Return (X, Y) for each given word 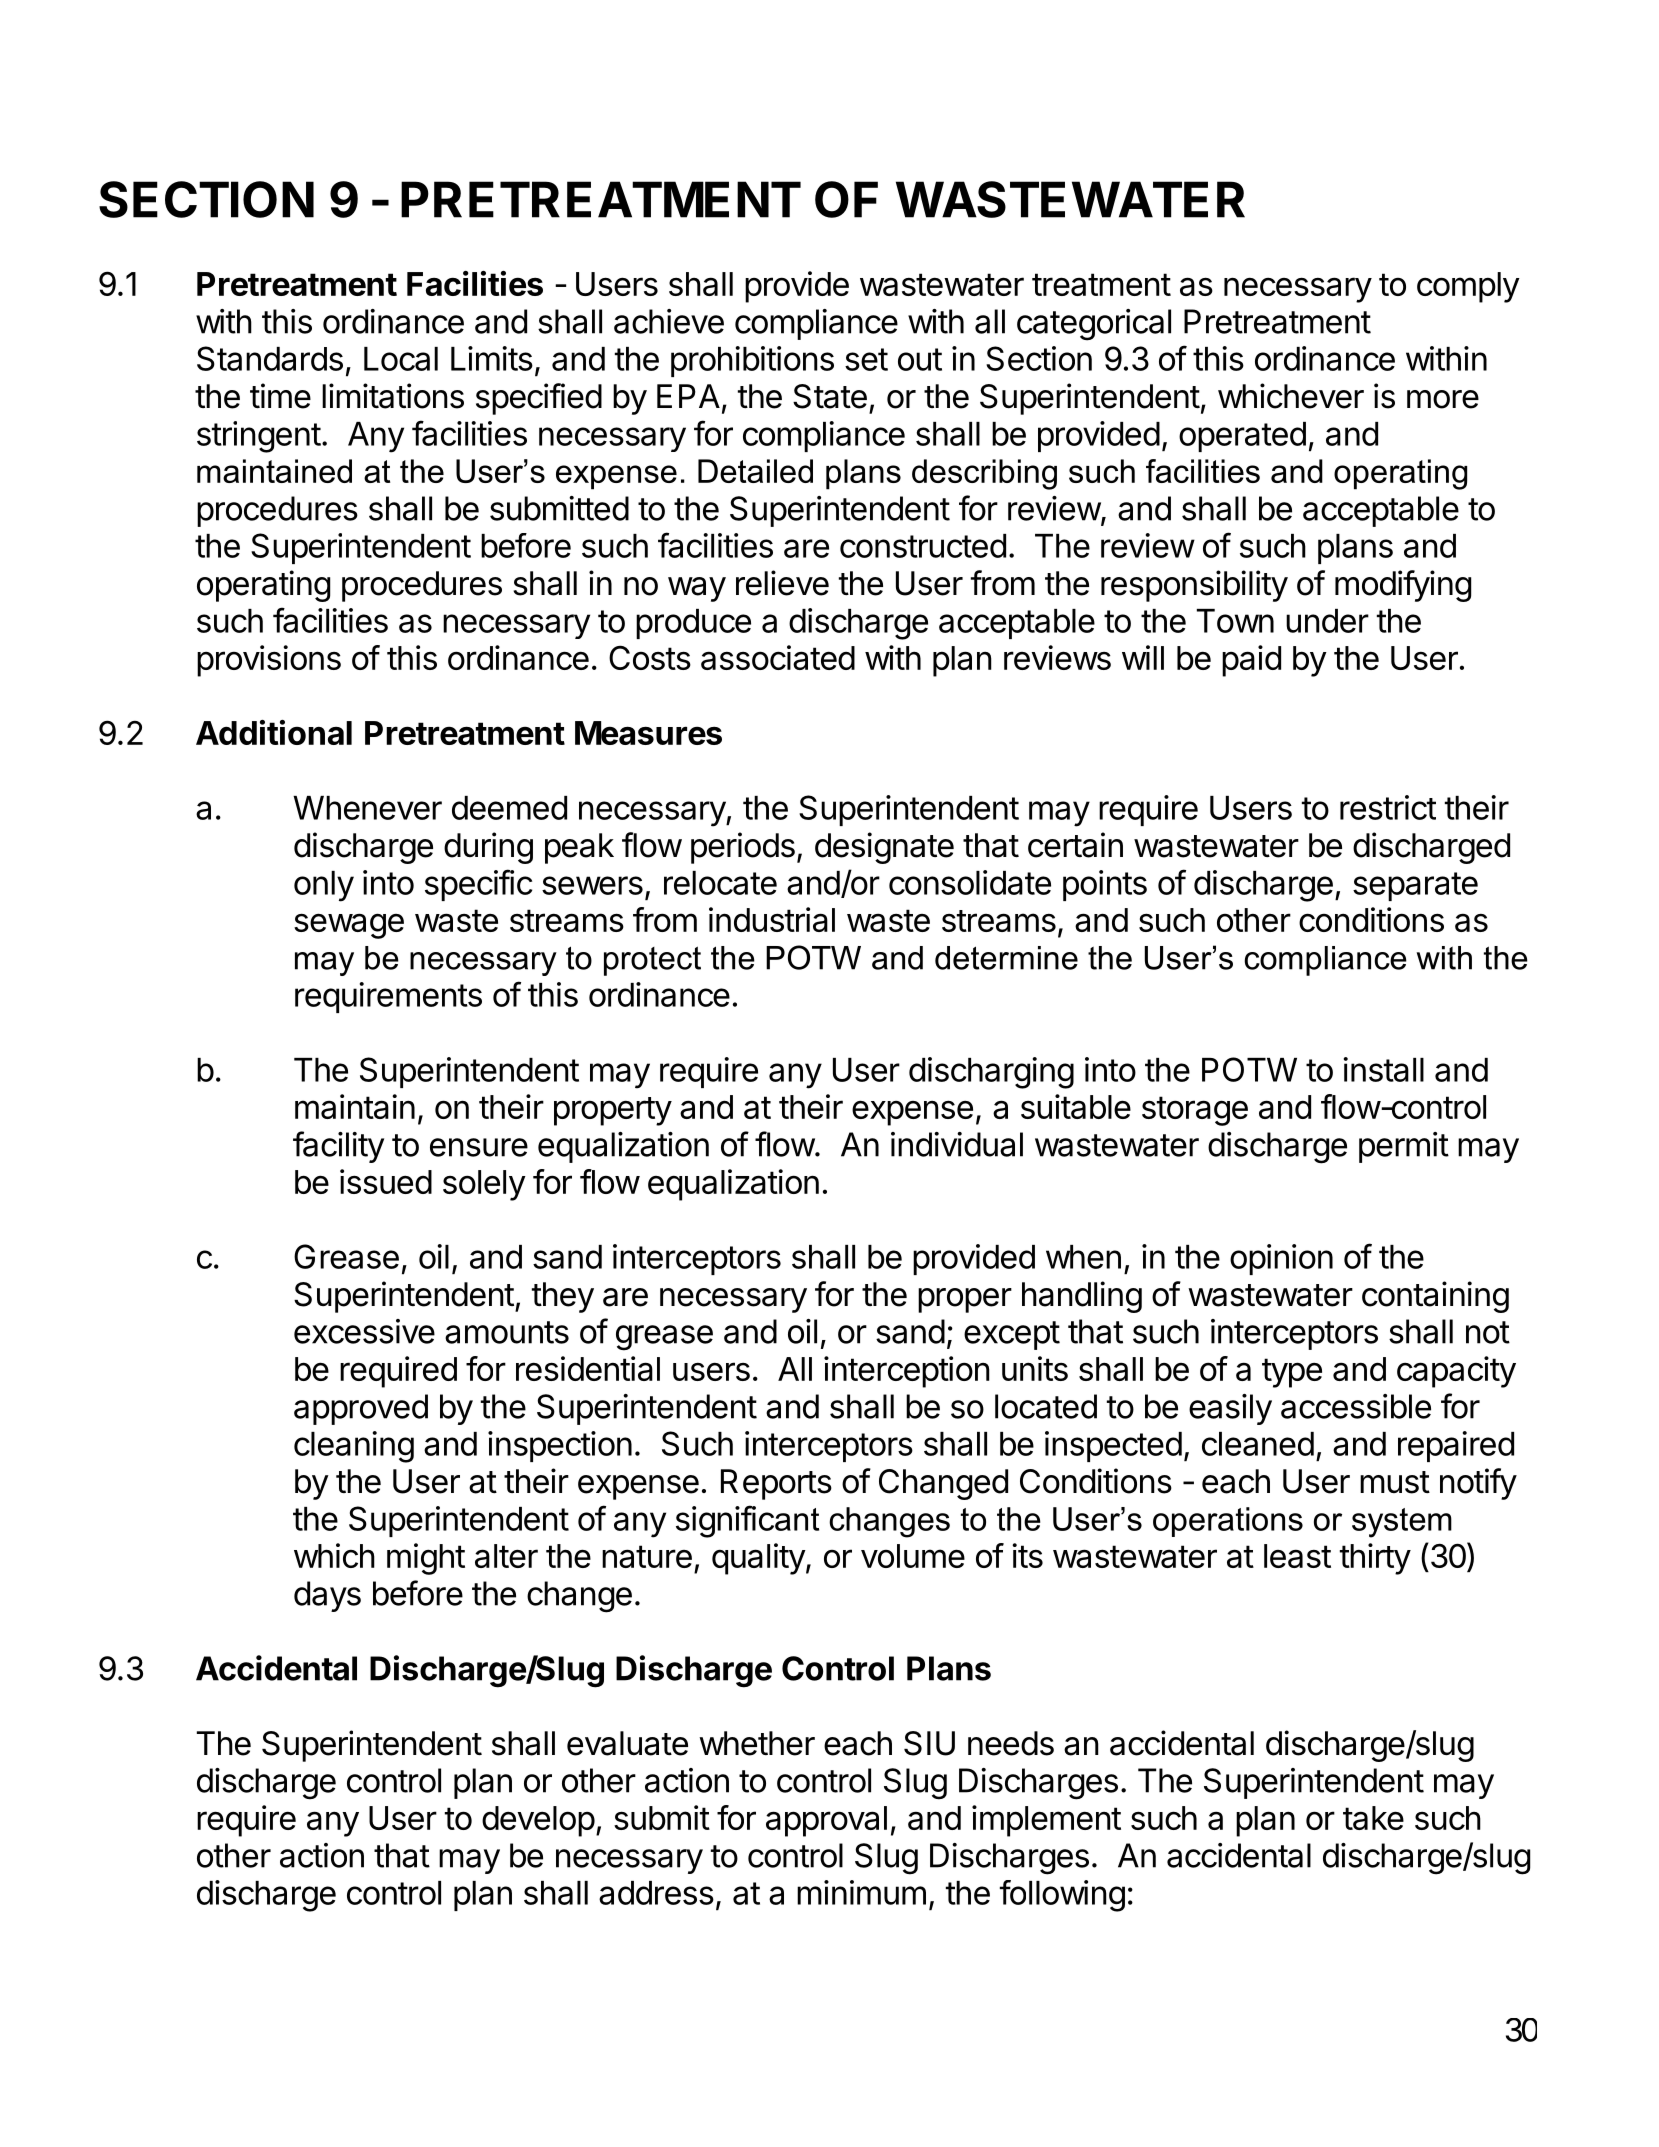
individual (957, 1144)
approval (826, 1821)
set (866, 359)
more (1443, 399)
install (1384, 1069)
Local (401, 359)
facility (338, 1147)
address (656, 1893)
